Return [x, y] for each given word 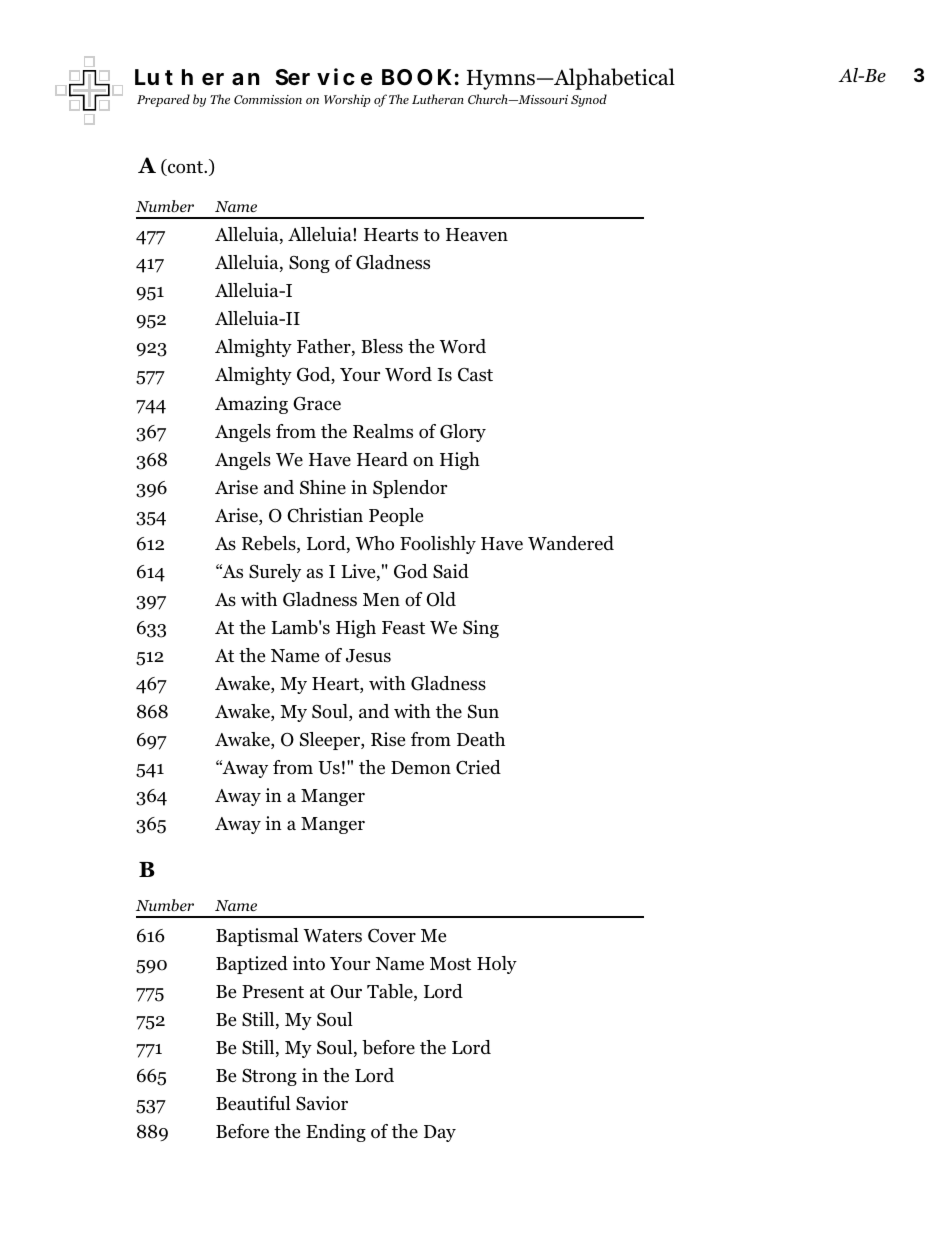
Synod [589, 100]
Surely [275, 573]
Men [381, 599]
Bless [382, 346]
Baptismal [257, 937]
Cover [392, 935]
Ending [336, 1133]
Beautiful [253, 1103]
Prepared [163, 100]
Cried [478, 767]
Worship [347, 100]
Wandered [571, 543]
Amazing [251, 405]
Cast [475, 375]
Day [440, 1133]
